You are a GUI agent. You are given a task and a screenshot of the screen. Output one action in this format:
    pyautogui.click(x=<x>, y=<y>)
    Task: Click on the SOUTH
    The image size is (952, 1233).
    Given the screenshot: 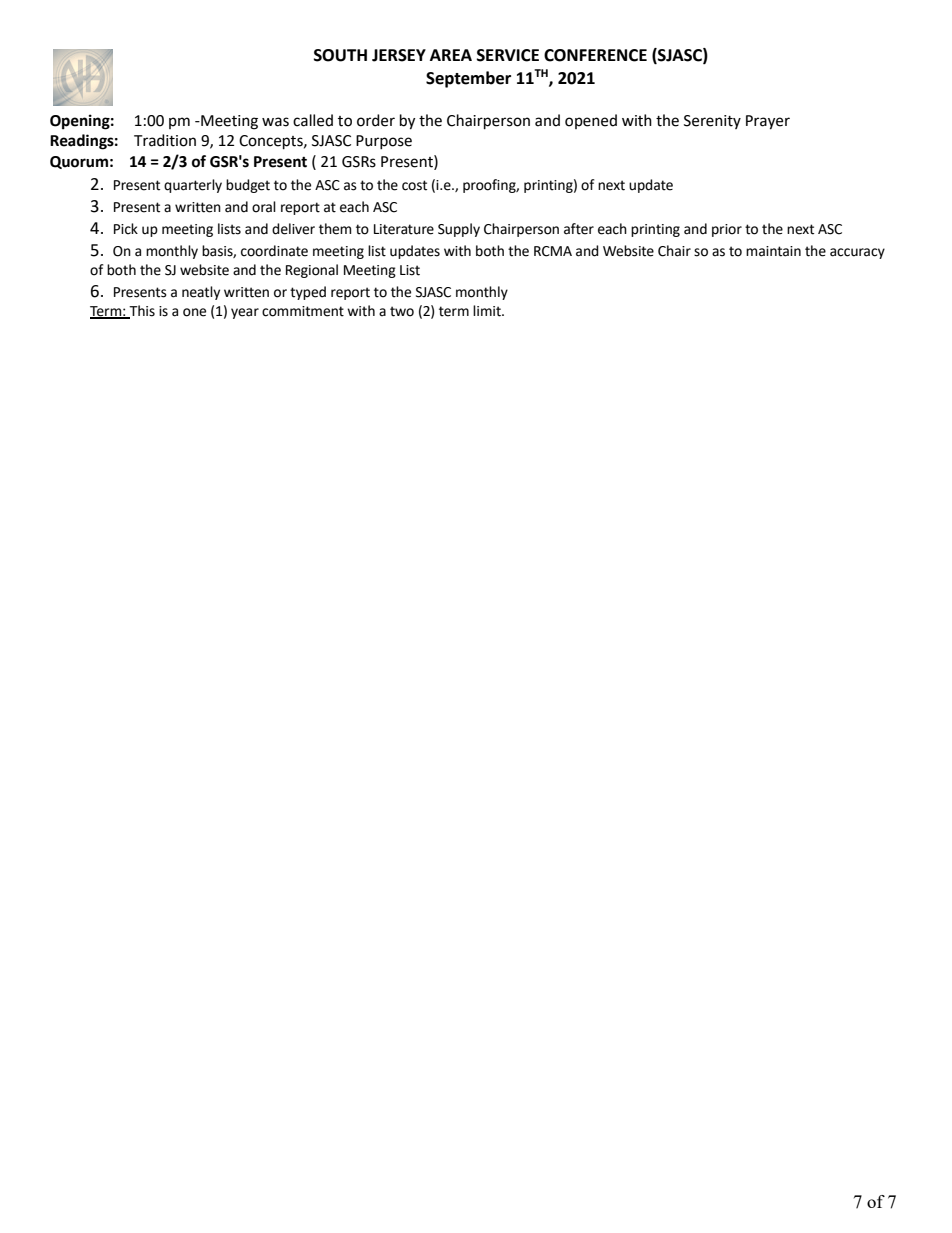 What is the action you would take?
    pyautogui.click(x=340, y=55)
